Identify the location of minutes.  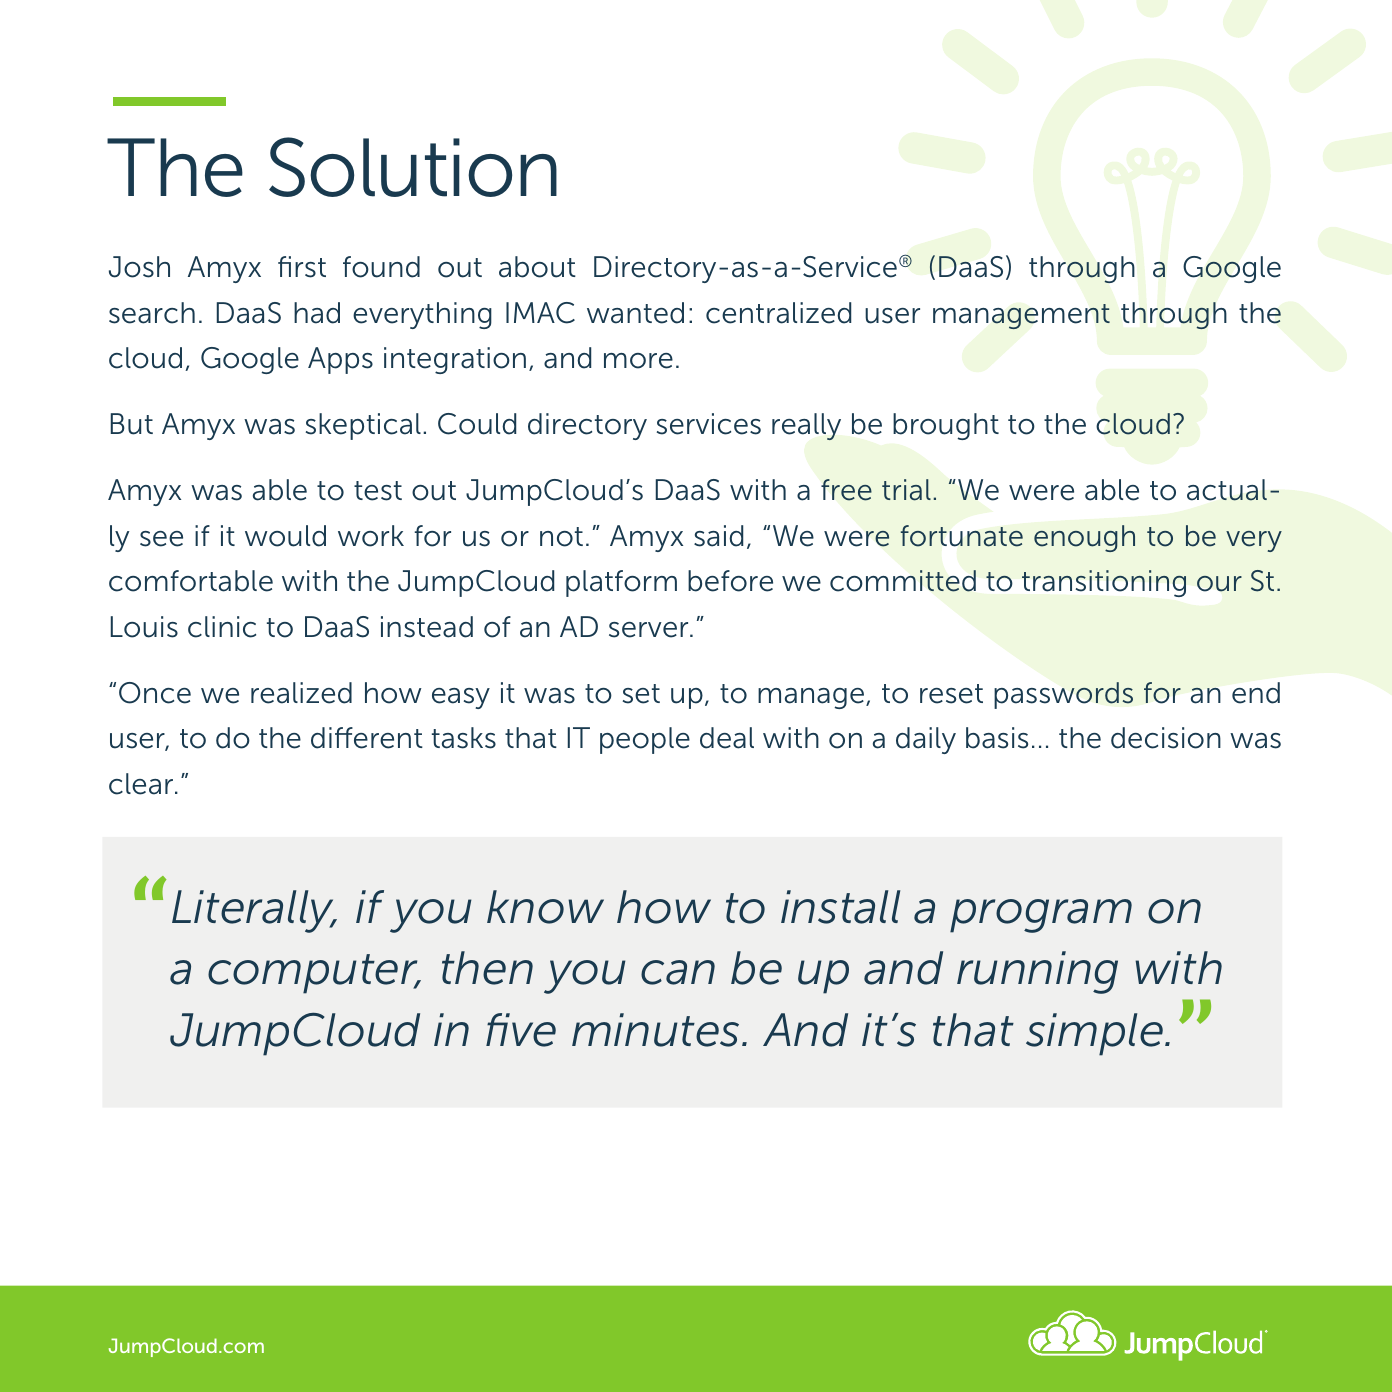
(655, 1030).
